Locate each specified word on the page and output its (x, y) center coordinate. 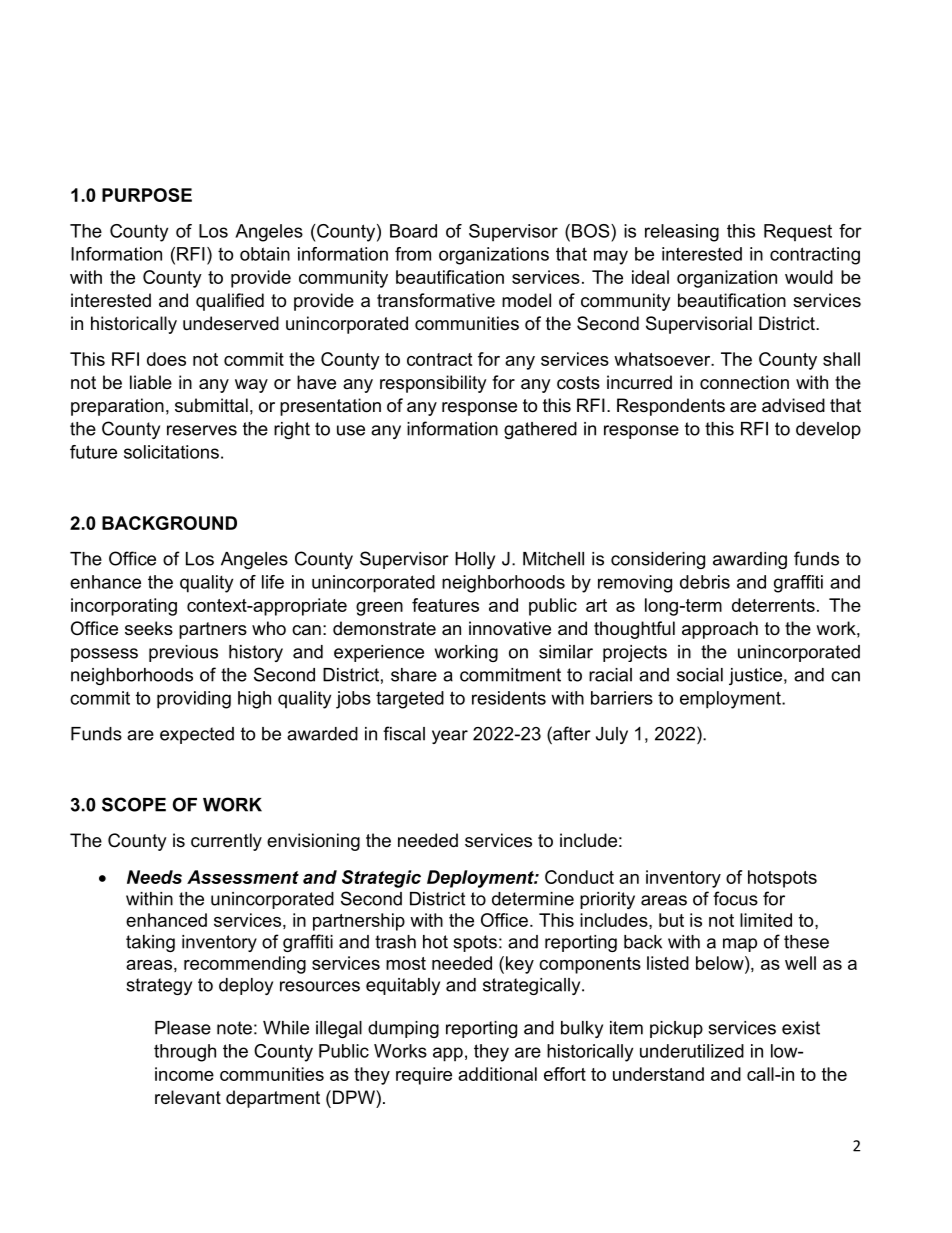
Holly (475, 560)
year (450, 737)
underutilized (692, 1051)
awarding (750, 560)
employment (731, 700)
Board (413, 231)
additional (497, 1074)
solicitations (171, 452)
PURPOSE (147, 195)
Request (798, 232)
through (185, 1053)
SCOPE (134, 804)
